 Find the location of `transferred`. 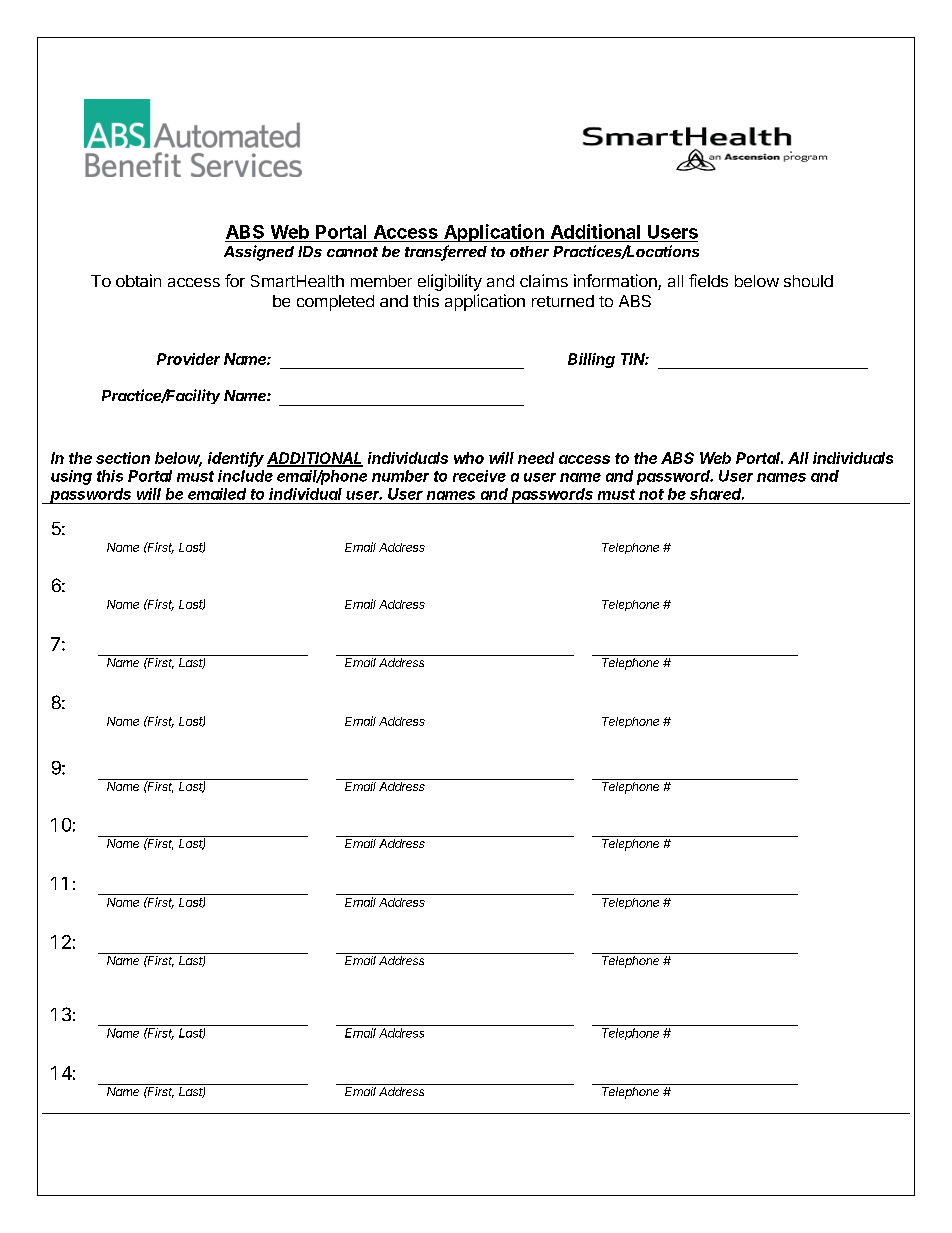

transferred is located at coordinates (446, 252).
